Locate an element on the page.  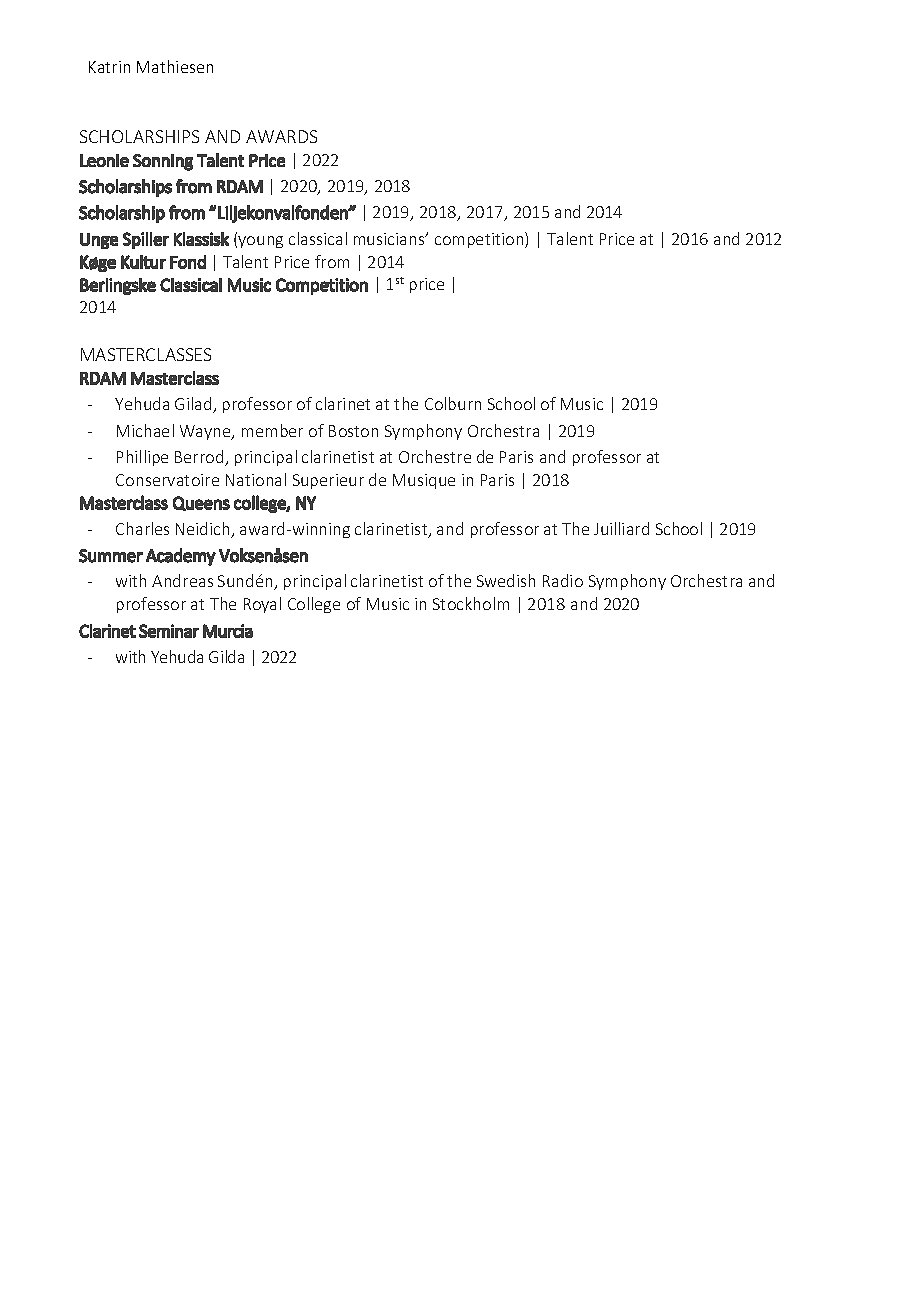
Seminar is located at coordinates (169, 631).
